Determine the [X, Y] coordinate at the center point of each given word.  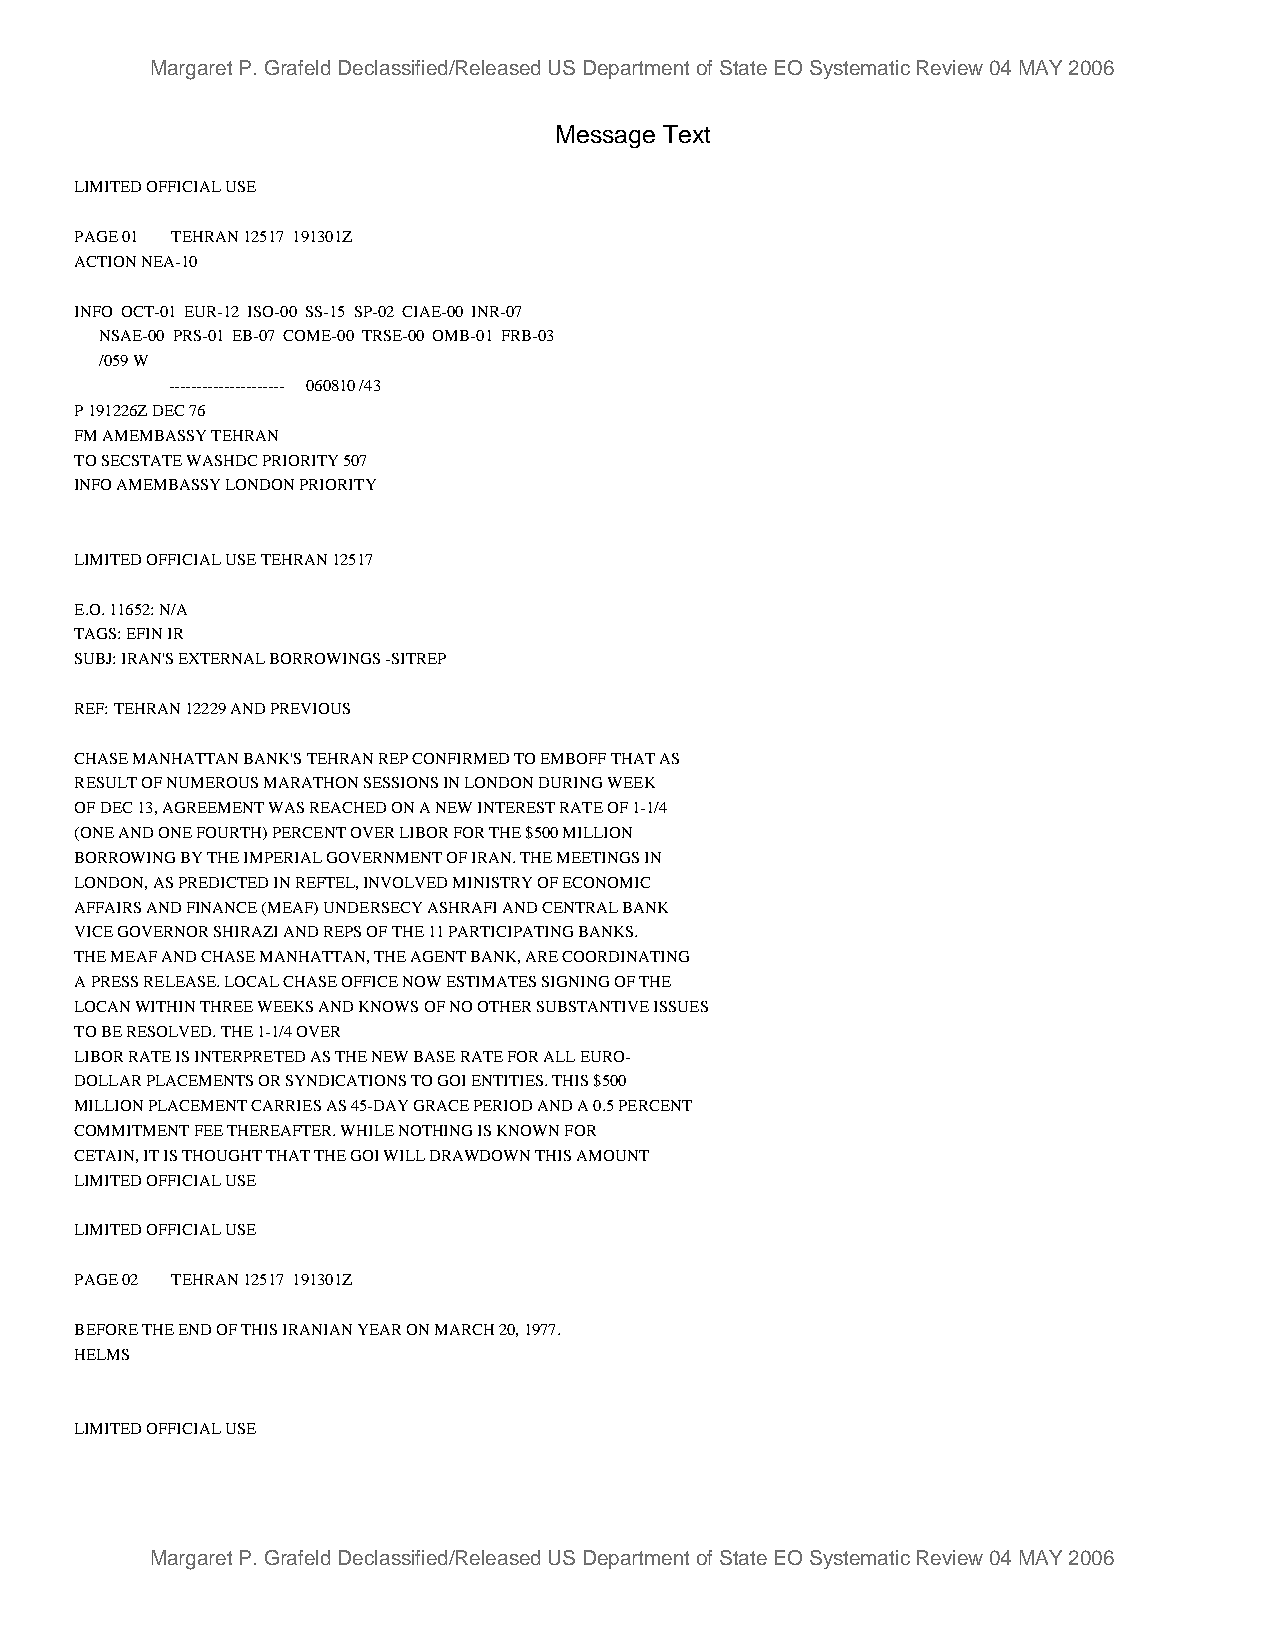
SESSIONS [401, 782]
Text [686, 134]
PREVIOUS [310, 708]
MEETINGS [598, 857]
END [195, 1329]
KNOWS [388, 1006]
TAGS [96, 633]
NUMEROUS [212, 782]
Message [606, 136]
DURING [570, 782]
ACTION [105, 261]
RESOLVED [170, 1031]
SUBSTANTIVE [593, 1006]
